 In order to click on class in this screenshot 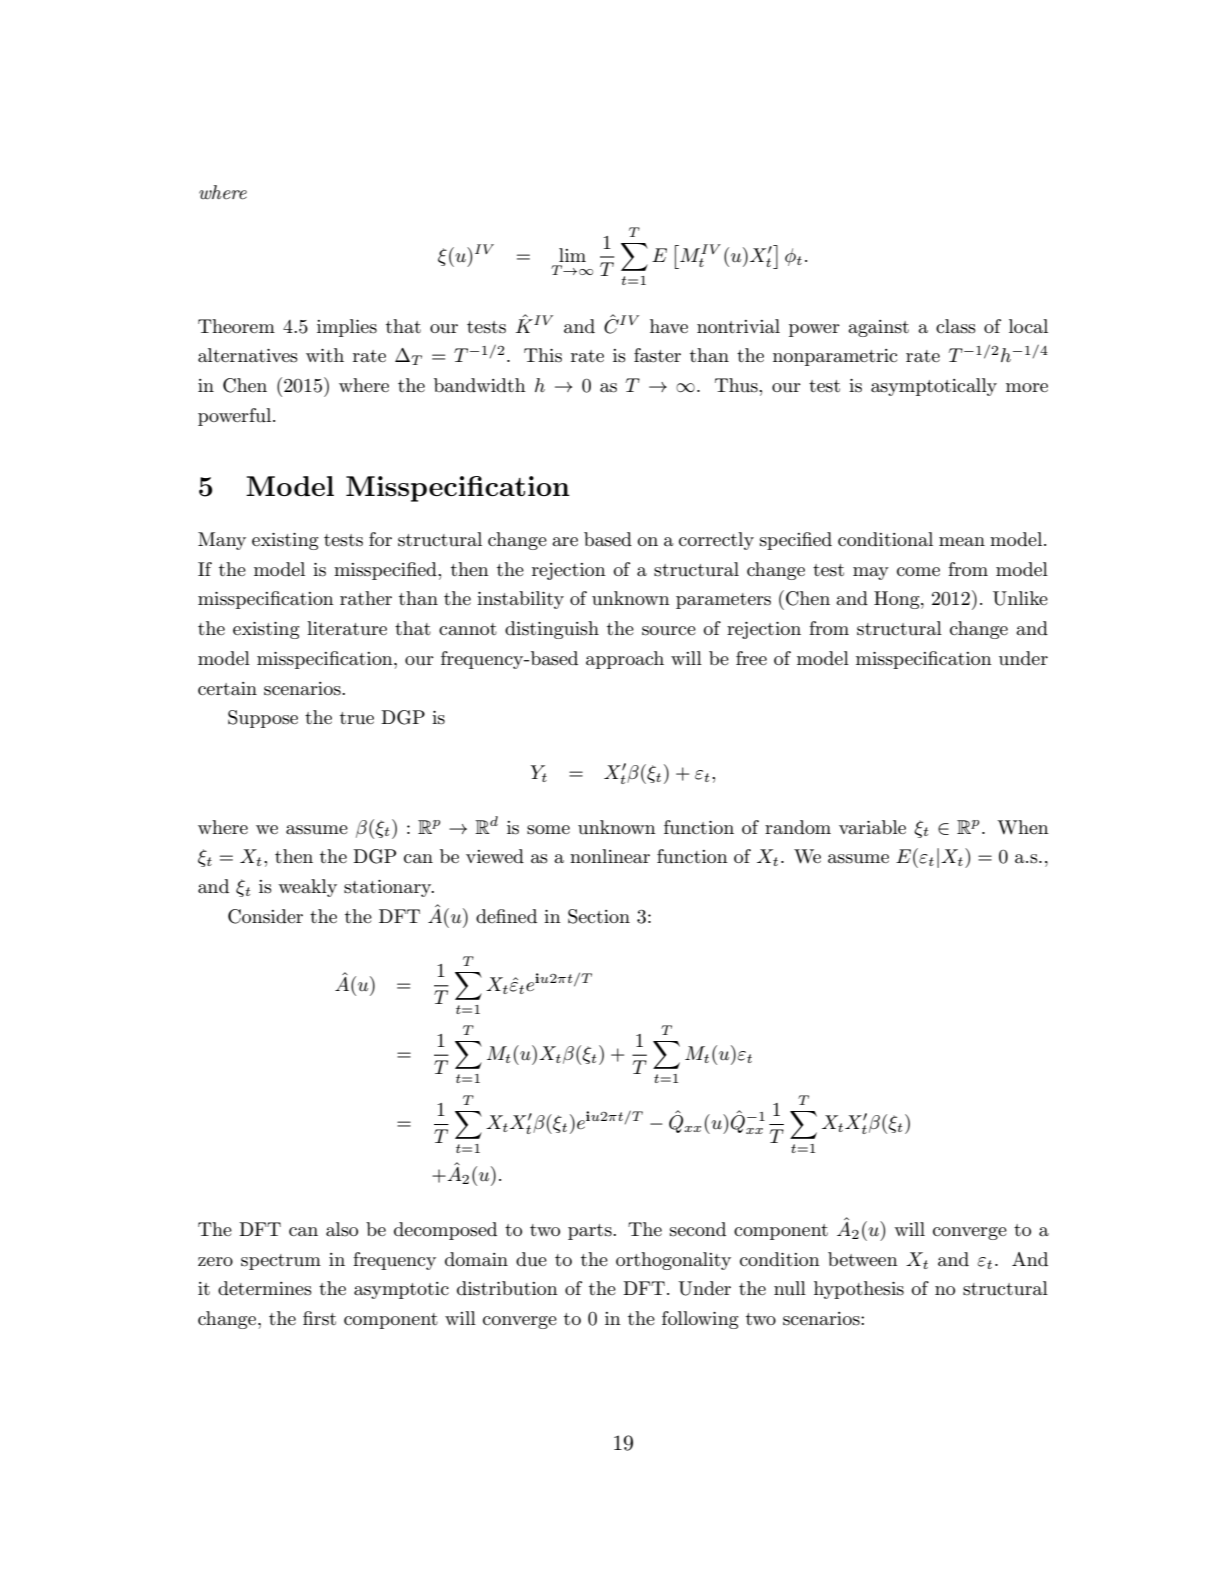, I will do `click(956, 326)`.
